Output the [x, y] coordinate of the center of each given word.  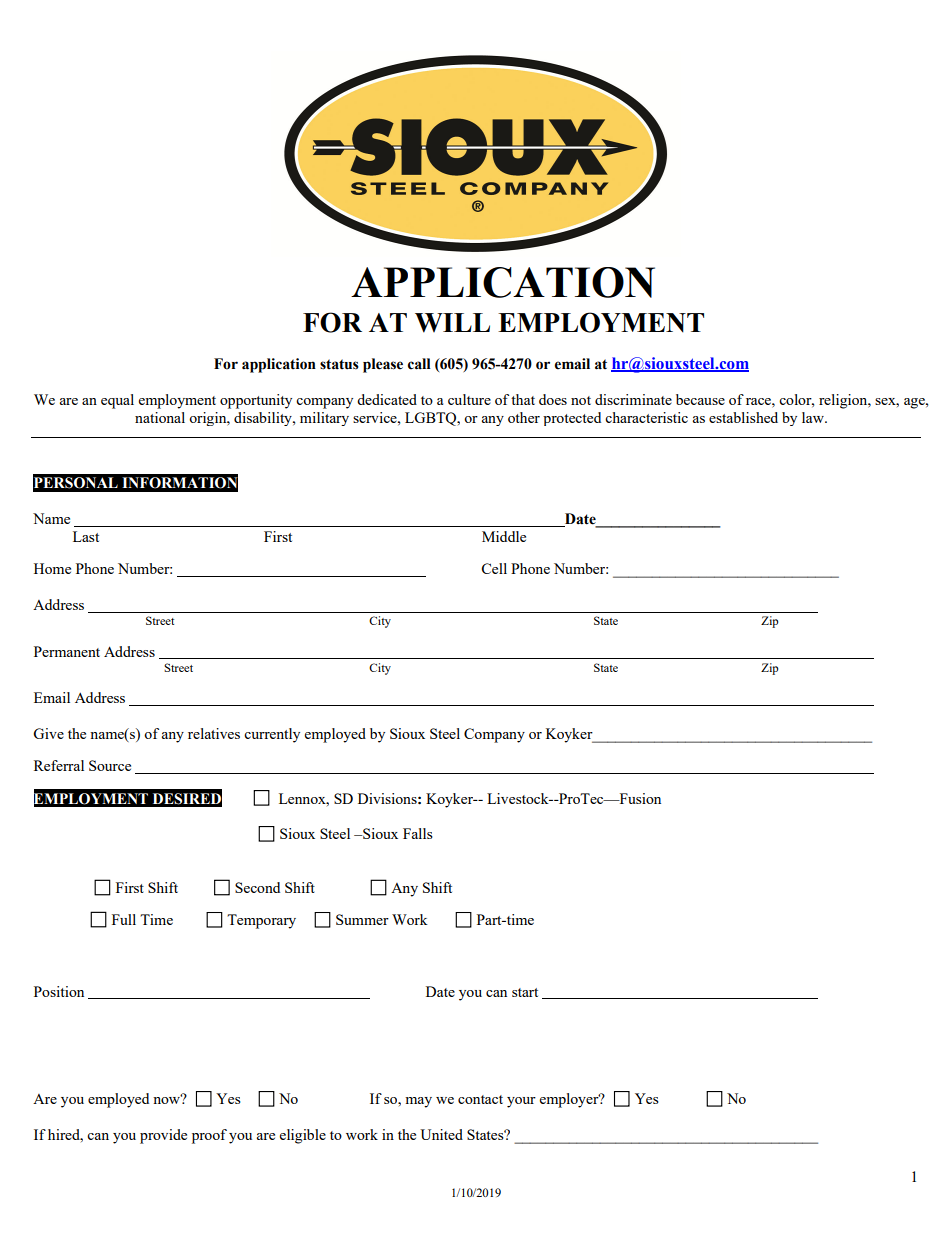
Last [86, 536]
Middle [504, 536]
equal [117, 401]
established [743, 417]
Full [124, 919]
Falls [418, 833]
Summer [362, 919]
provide [163, 1136]
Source [110, 765]
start [525, 992]
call [419, 364]
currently [272, 735]
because [700, 399]
